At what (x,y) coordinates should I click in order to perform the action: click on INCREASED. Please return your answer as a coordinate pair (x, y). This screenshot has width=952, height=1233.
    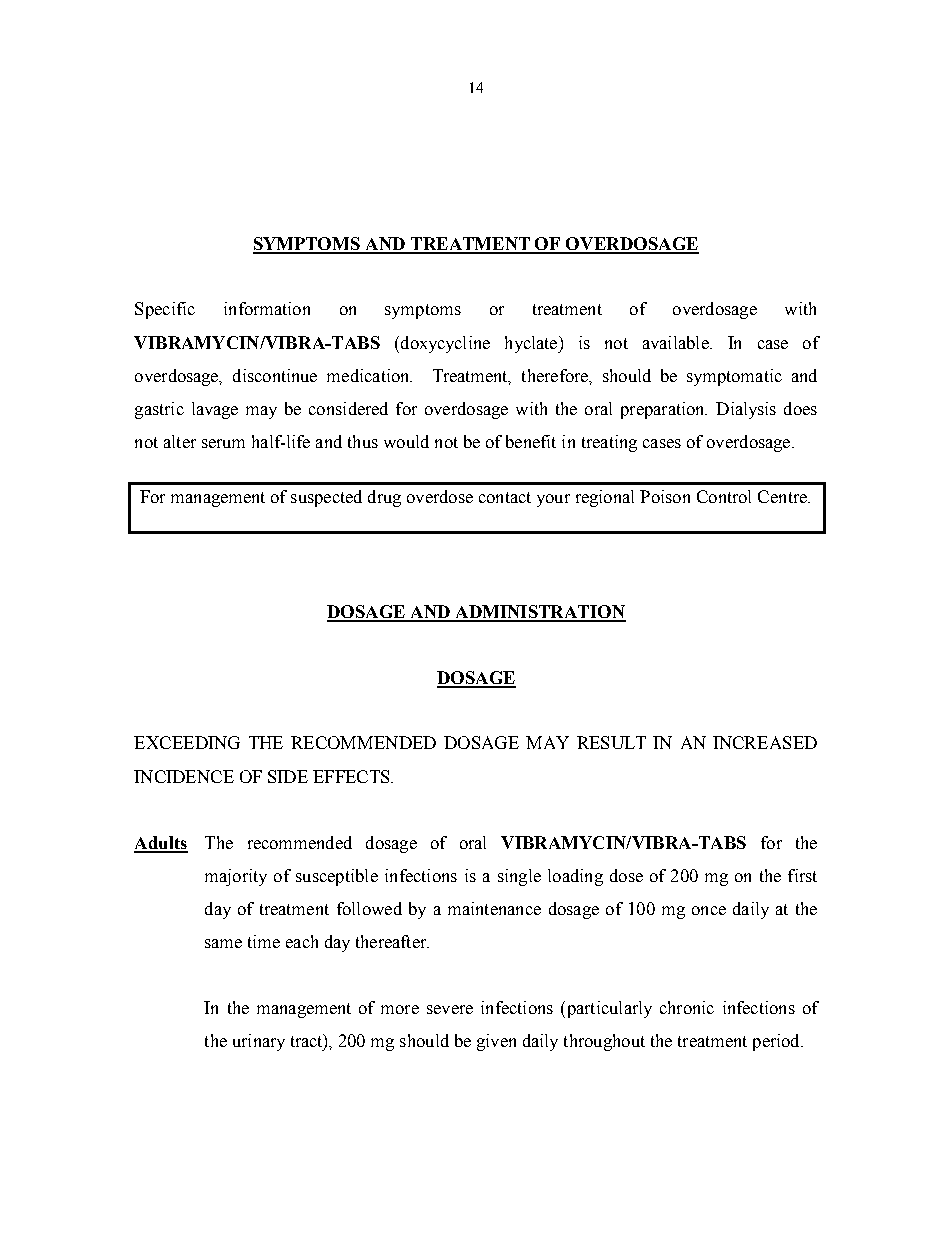
    Looking at the image, I should click on (765, 742).
